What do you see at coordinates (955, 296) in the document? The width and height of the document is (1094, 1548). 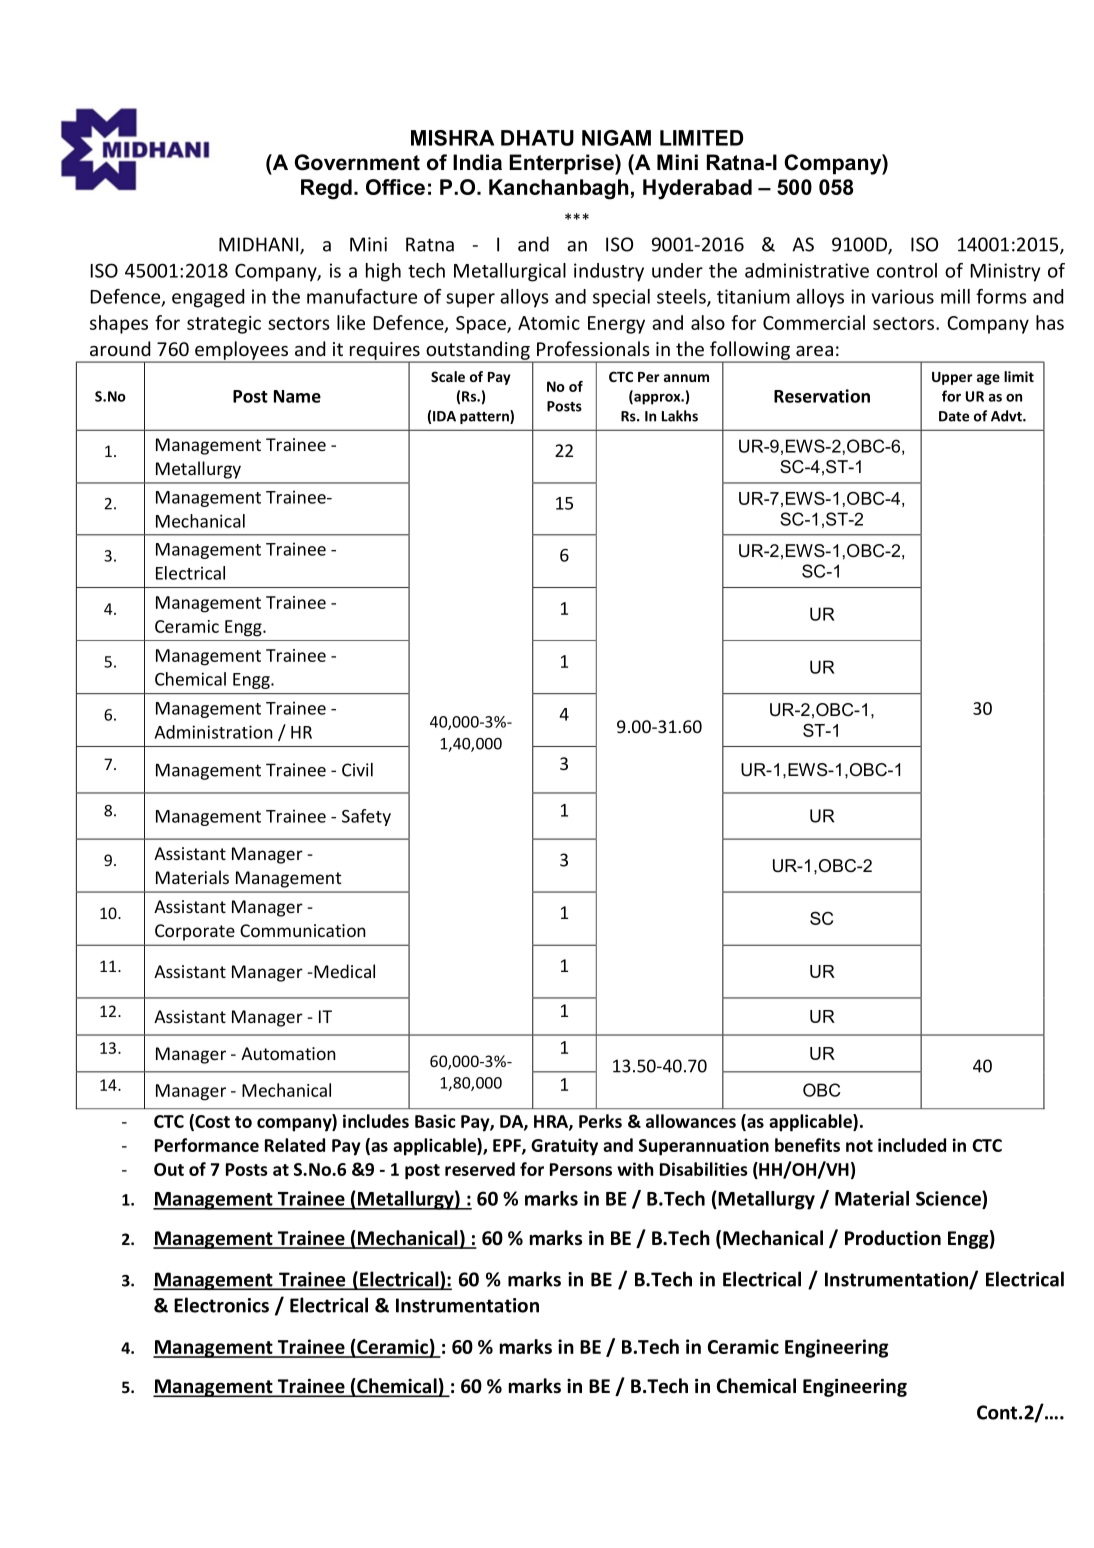 I see `mill` at bounding box center [955, 296].
